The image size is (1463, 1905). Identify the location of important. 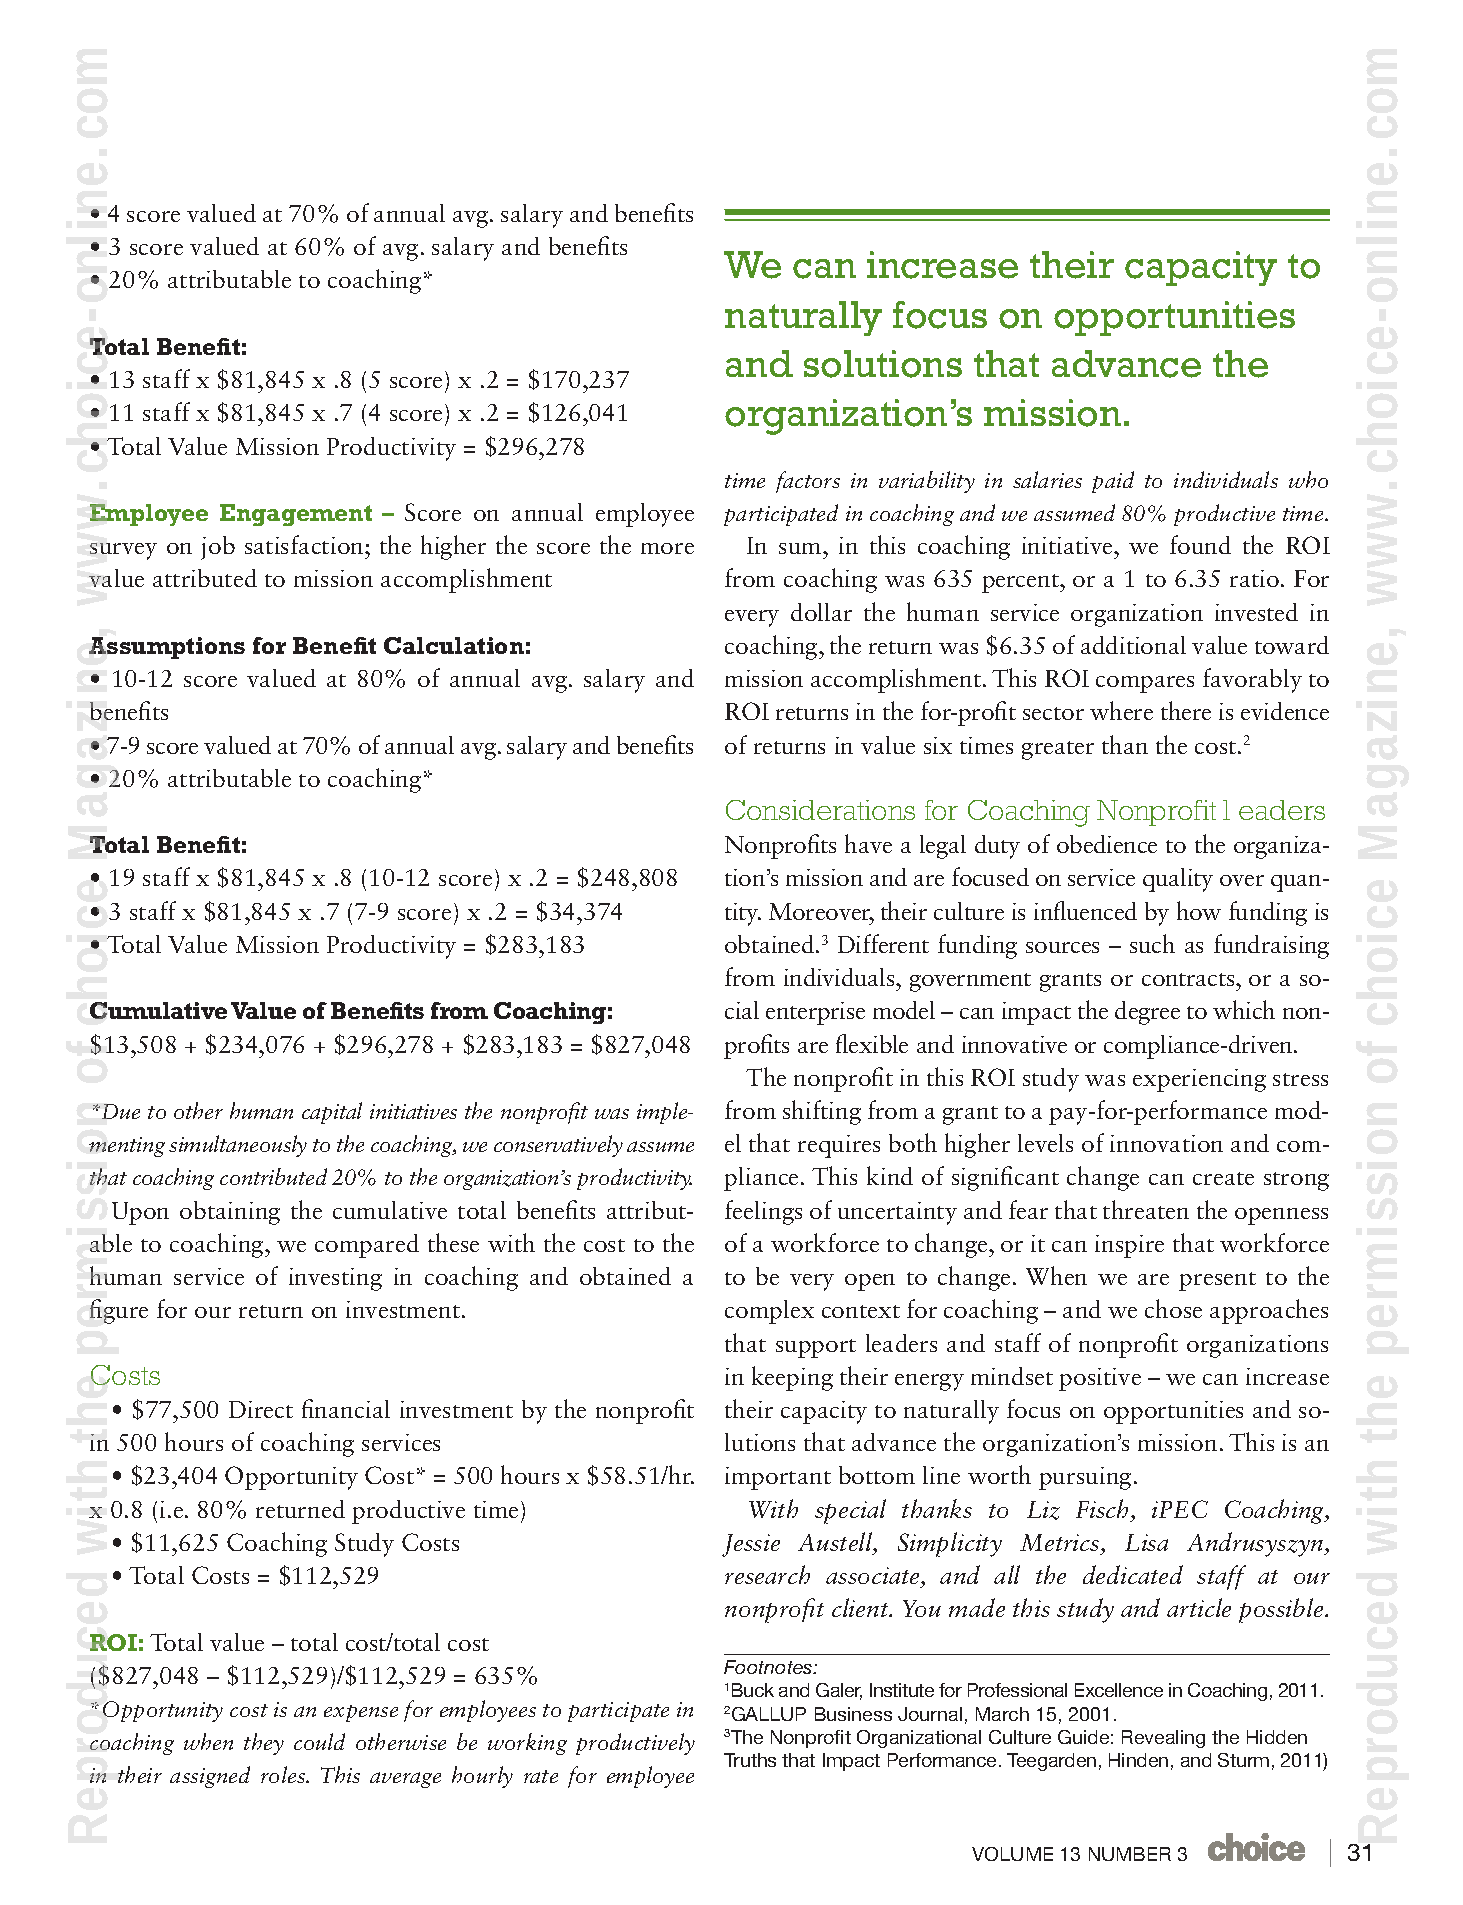
(778, 1478).
